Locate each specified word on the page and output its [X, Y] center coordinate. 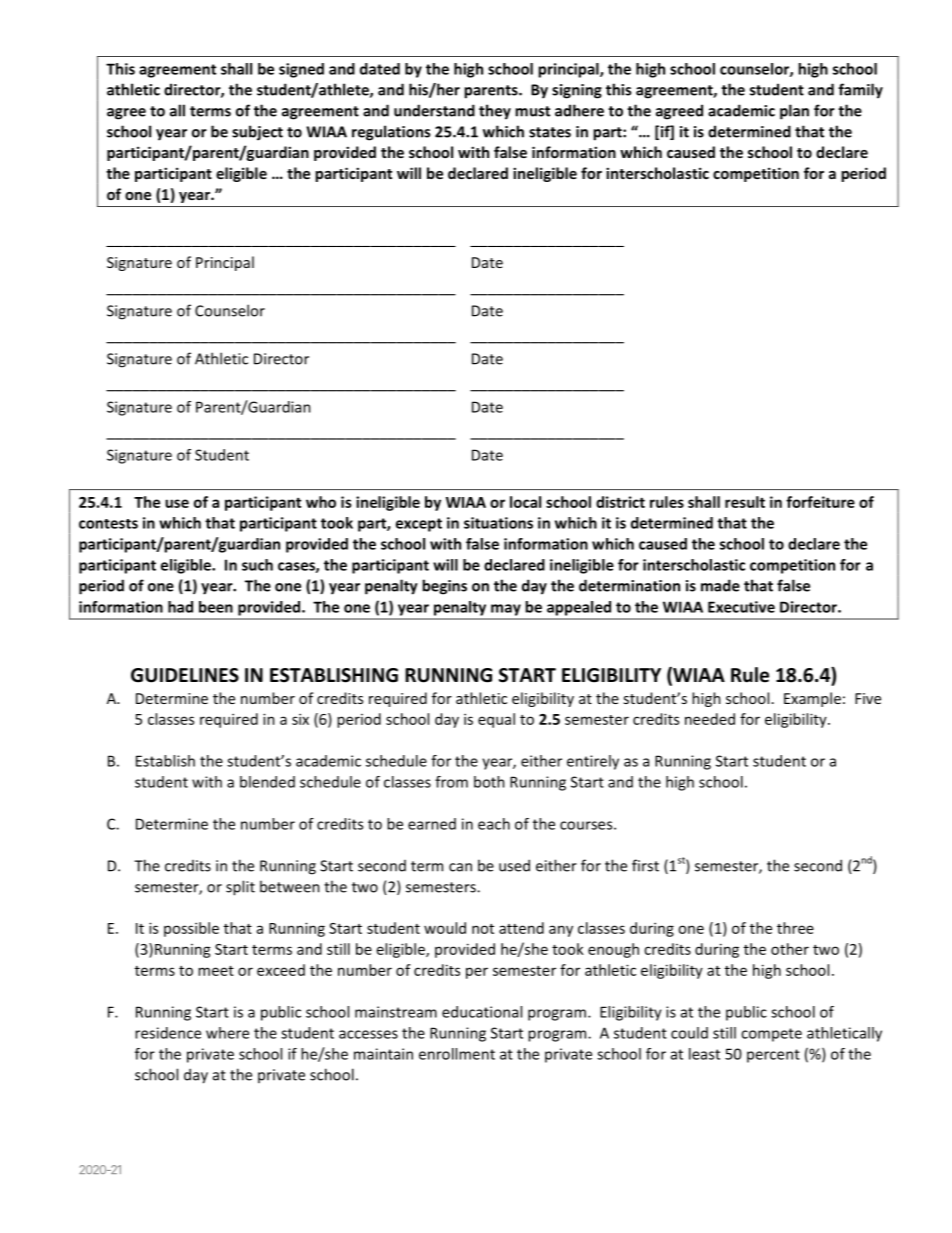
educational [482, 1012]
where [227, 1033]
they [495, 112]
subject [257, 133]
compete [771, 1035]
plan [794, 112]
